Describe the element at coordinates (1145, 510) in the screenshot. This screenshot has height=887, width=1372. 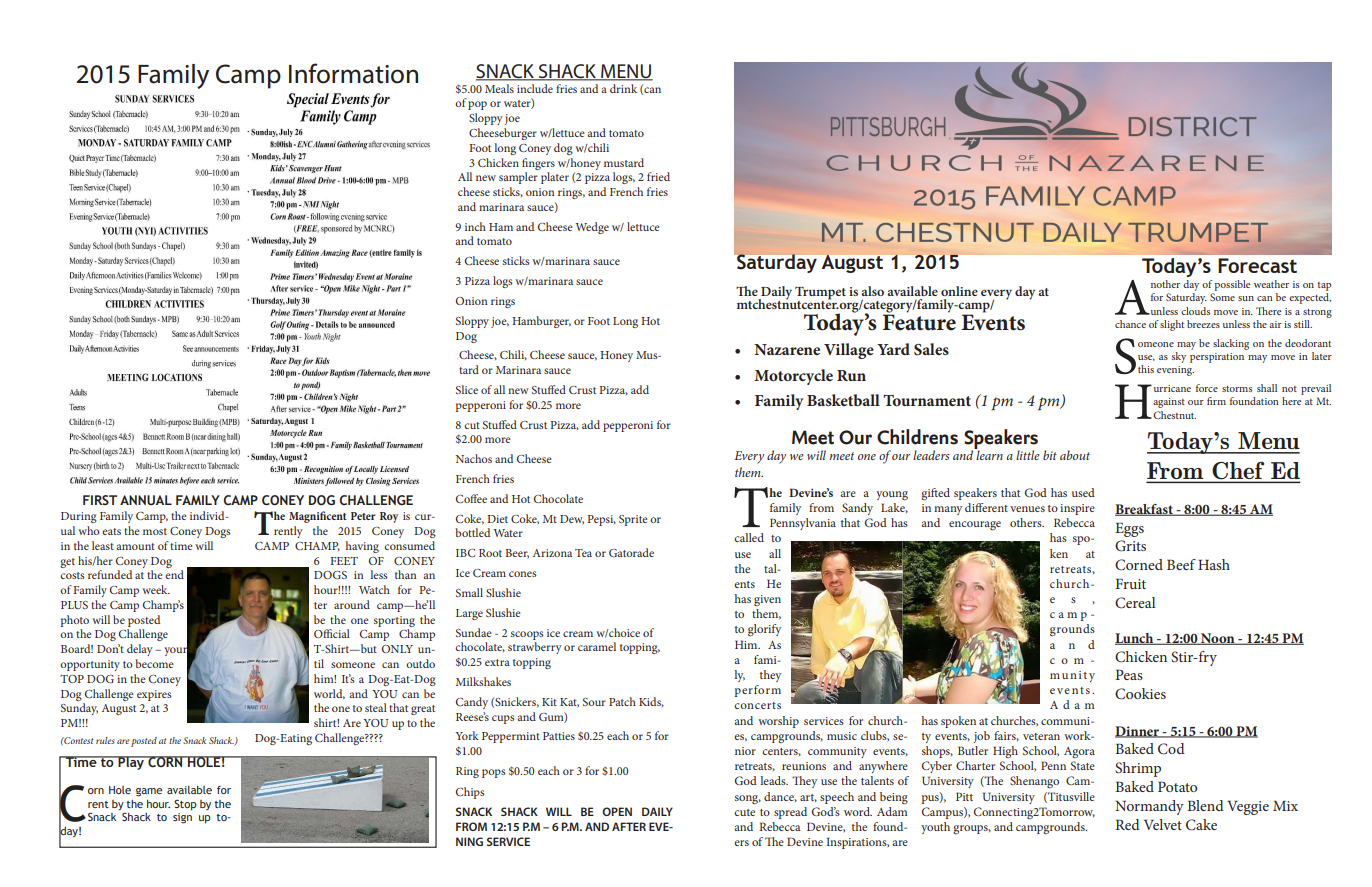
I see `Breakfast` at that location.
